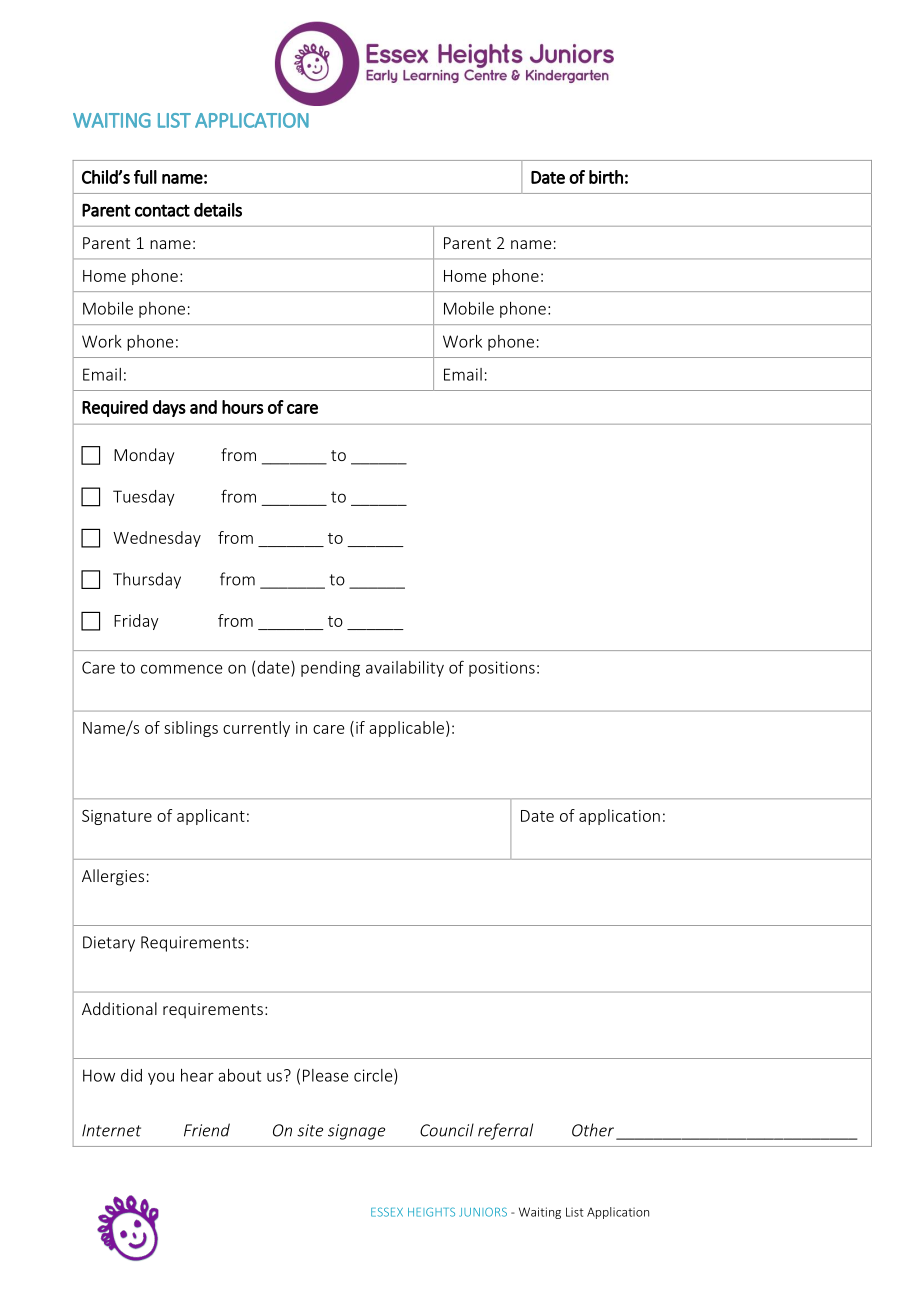 This image has height=1309, width=924. What do you see at coordinates (113, 877) in the image?
I see `Allergies` at bounding box center [113, 877].
